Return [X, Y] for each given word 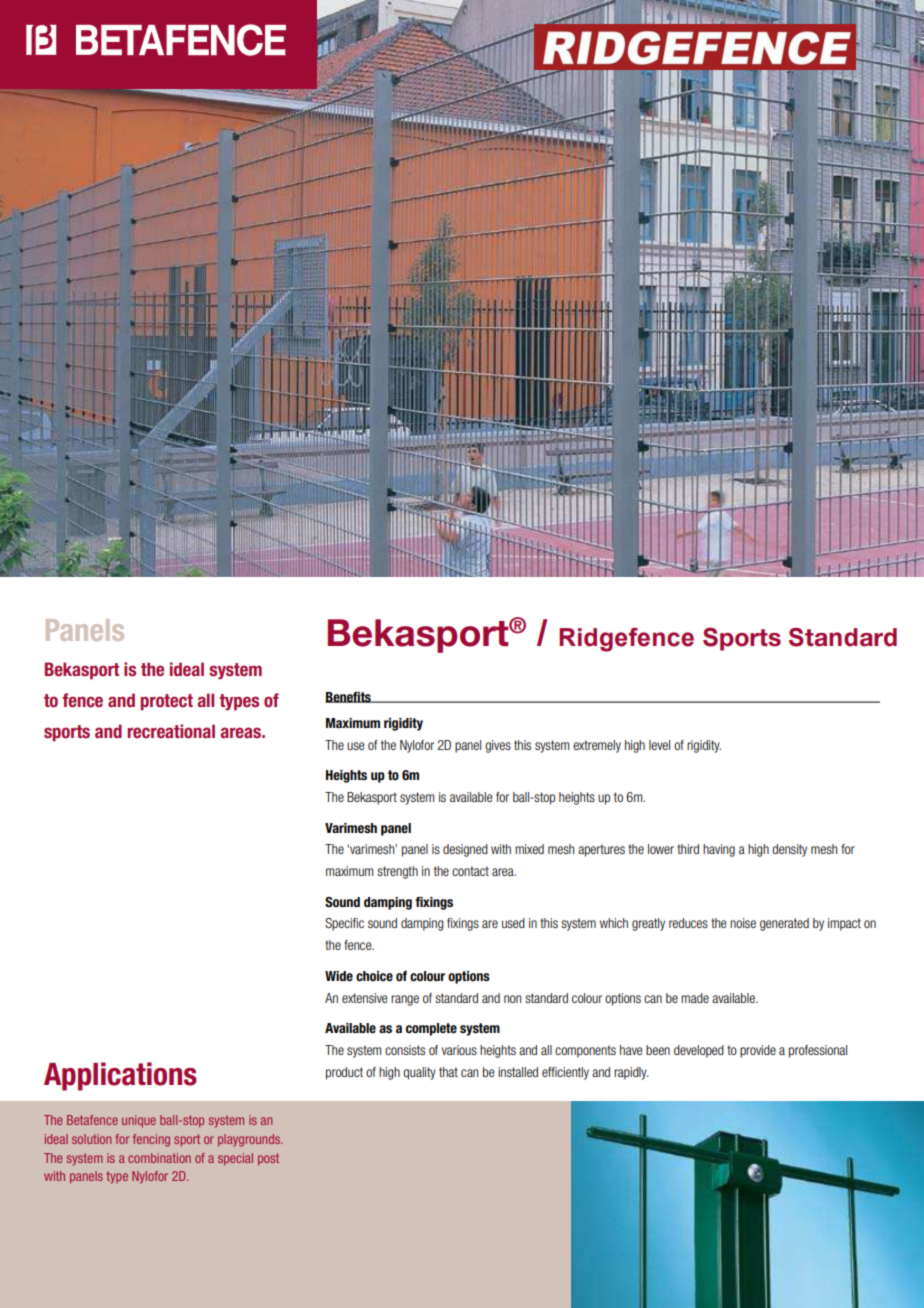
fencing [151, 1140]
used [513, 923]
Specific [344, 924]
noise [743, 923]
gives [498, 746]
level [659, 745]
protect [166, 702]
